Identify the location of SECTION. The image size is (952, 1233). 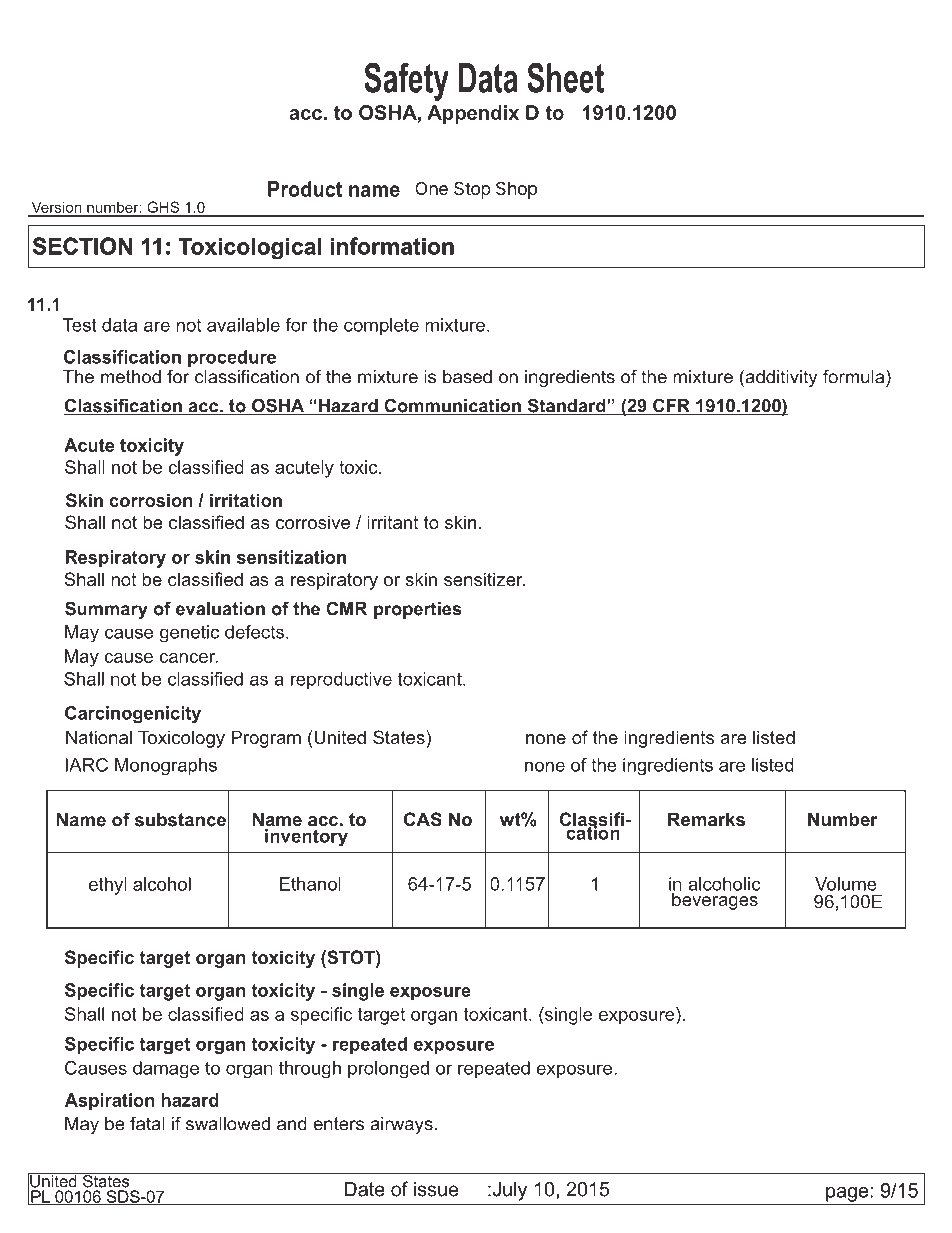
(82, 246).
